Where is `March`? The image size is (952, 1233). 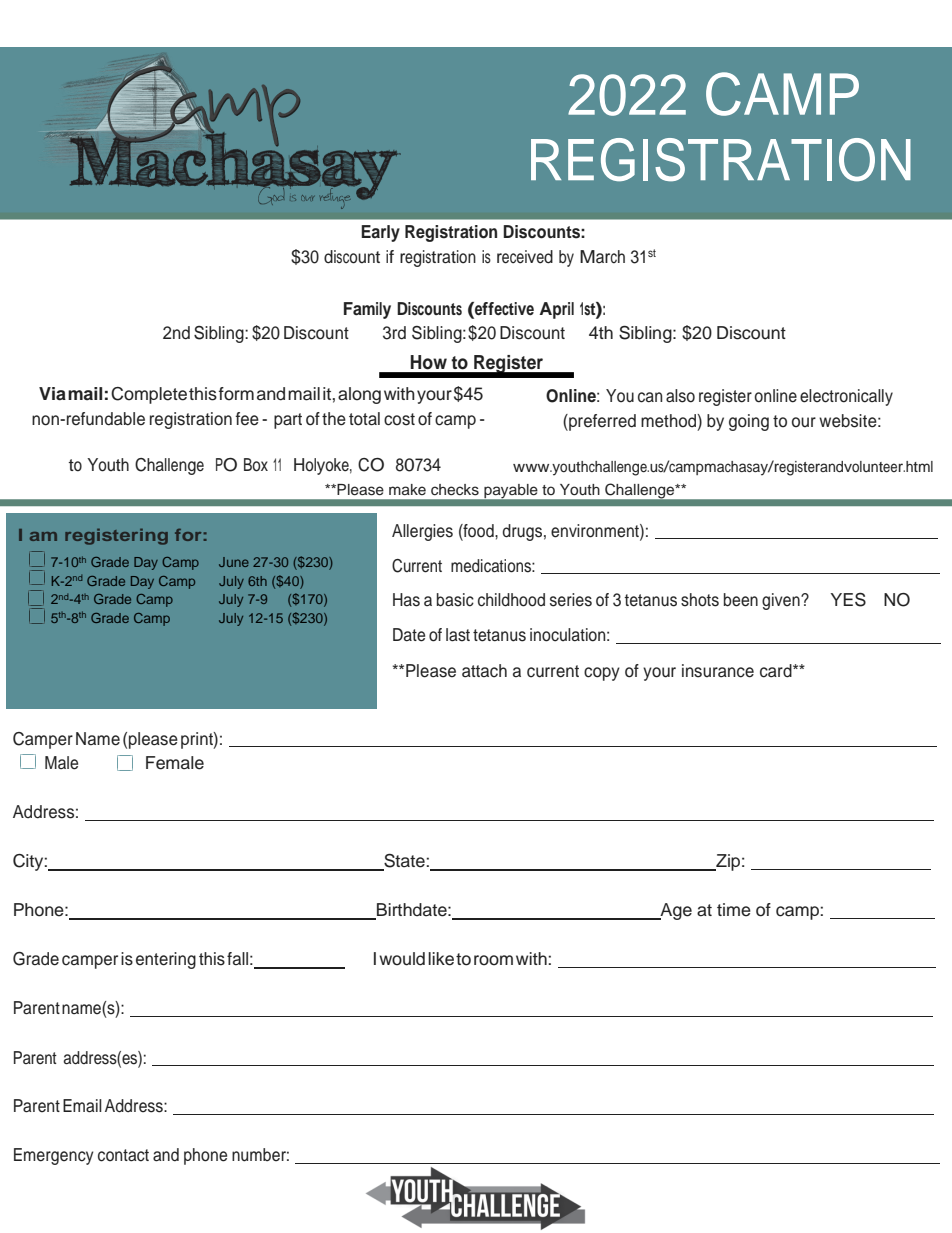
March is located at coordinates (602, 257).
